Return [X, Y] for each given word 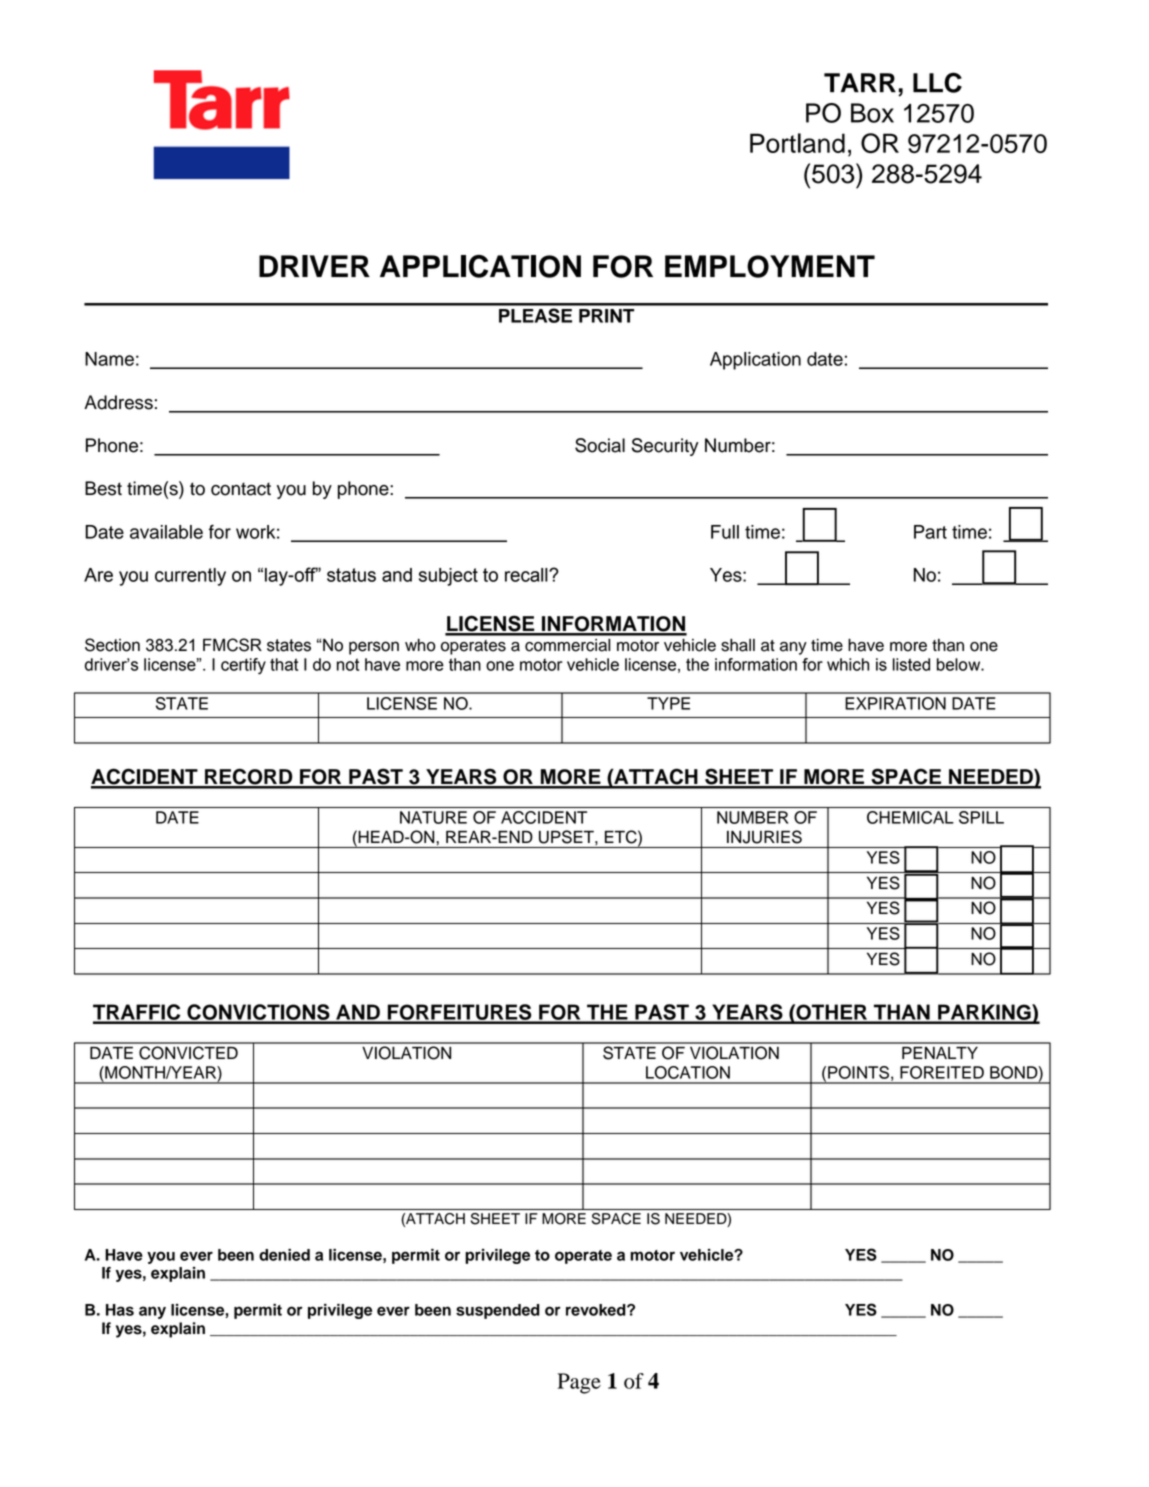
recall [527, 575]
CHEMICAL [910, 817]
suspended [498, 1311]
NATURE [433, 817]
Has [120, 1310]
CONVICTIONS [258, 1013]
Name [109, 359]
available [166, 532]
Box [872, 113]
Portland [797, 143]
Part [930, 532]
